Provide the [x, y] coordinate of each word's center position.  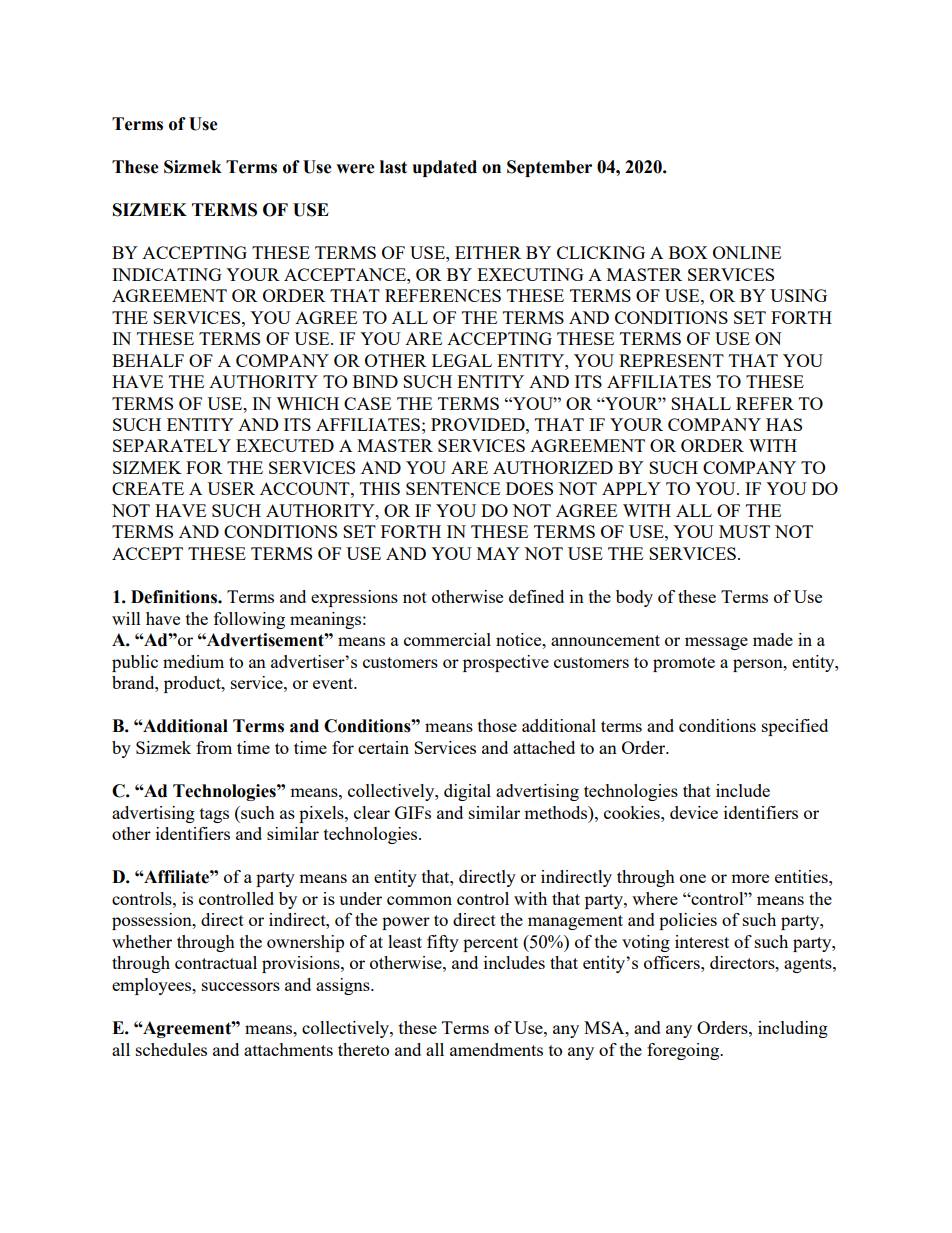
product [193, 684]
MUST [744, 531]
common [419, 900]
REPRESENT [671, 360]
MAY [498, 553]
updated [445, 168]
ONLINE [747, 252]
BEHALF [148, 360]
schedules [171, 1049]
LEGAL [462, 360]
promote [684, 664]
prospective [506, 663]
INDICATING [167, 274]
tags [214, 815]
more [750, 878]
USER [231, 488]
